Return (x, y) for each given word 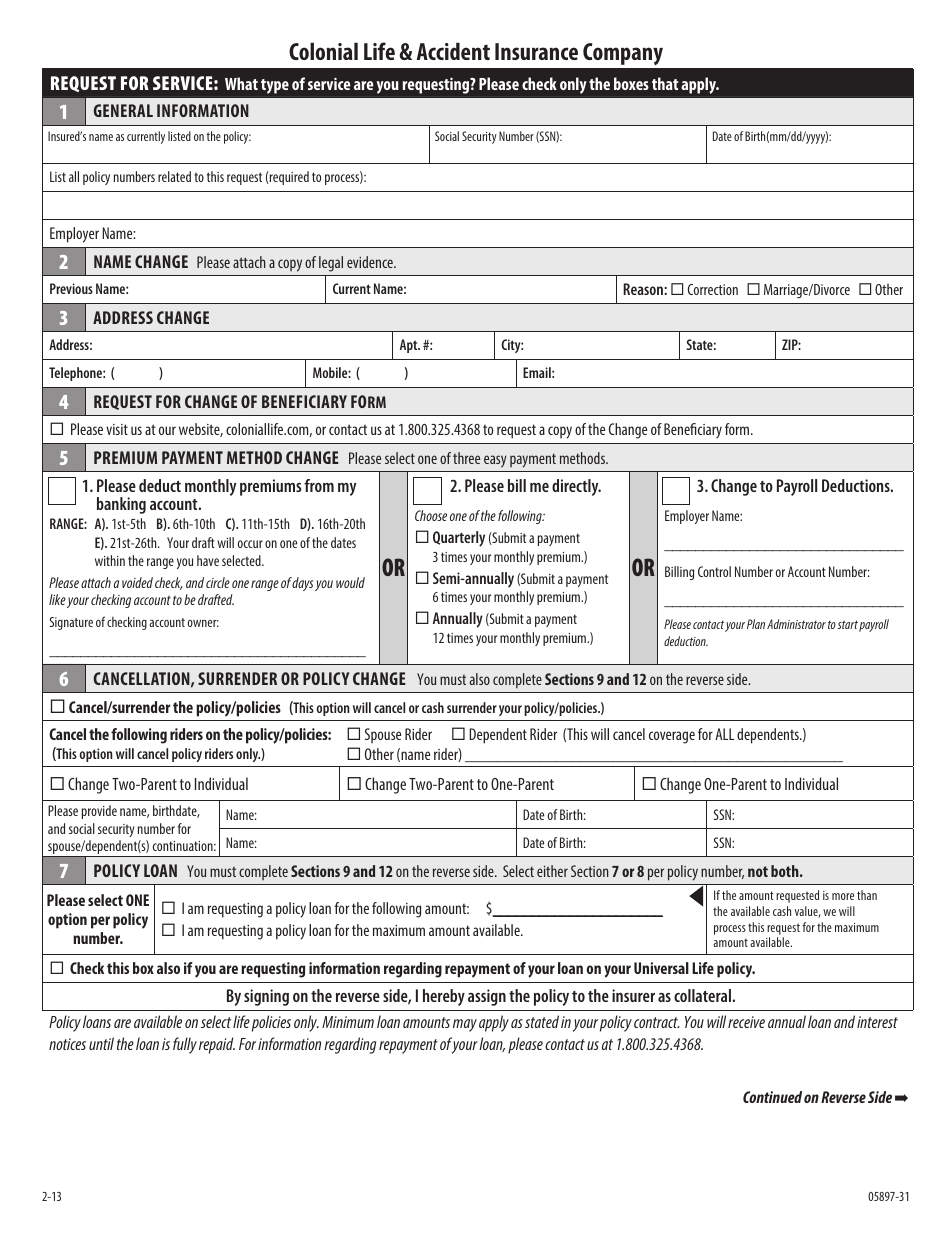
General (123, 110)
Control (714, 571)
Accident (453, 51)
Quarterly (459, 539)
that (665, 83)
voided (137, 582)
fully (185, 1045)
